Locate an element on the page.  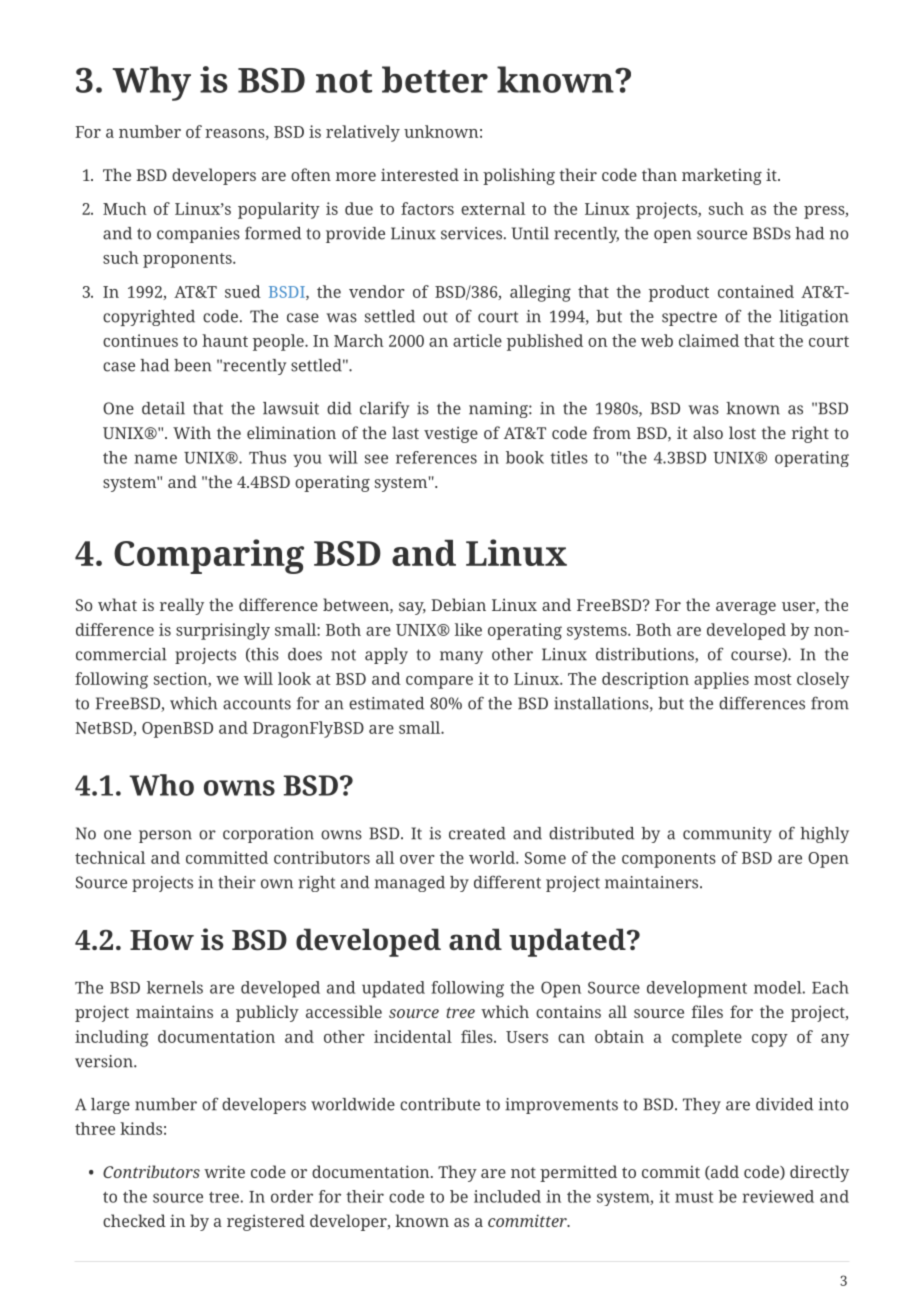
created is located at coordinates (477, 833).
